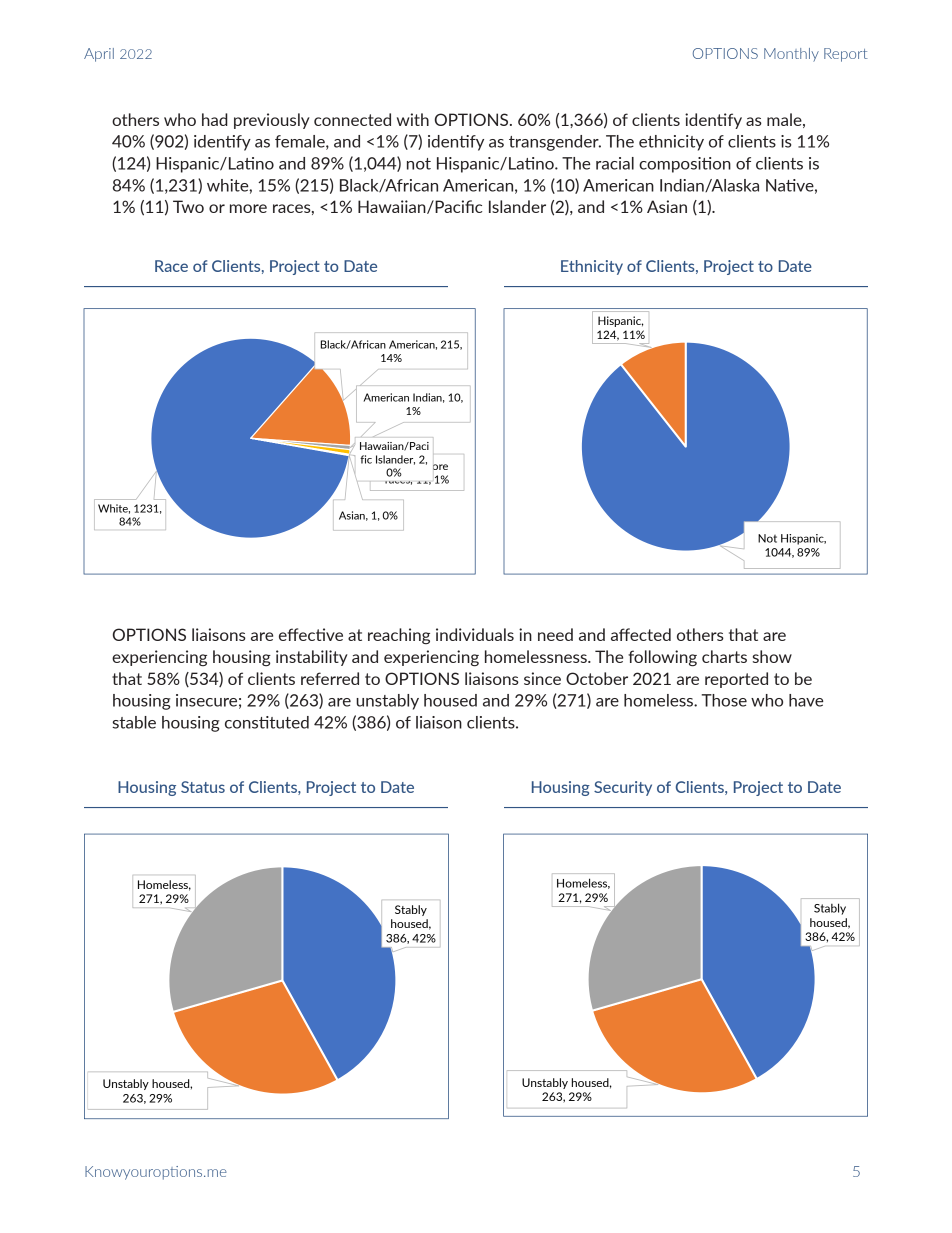 The width and height of the screenshot is (952, 1233). Describe the element at coordinates (641, 634) in the screenshot. I see `affected` at that location.
